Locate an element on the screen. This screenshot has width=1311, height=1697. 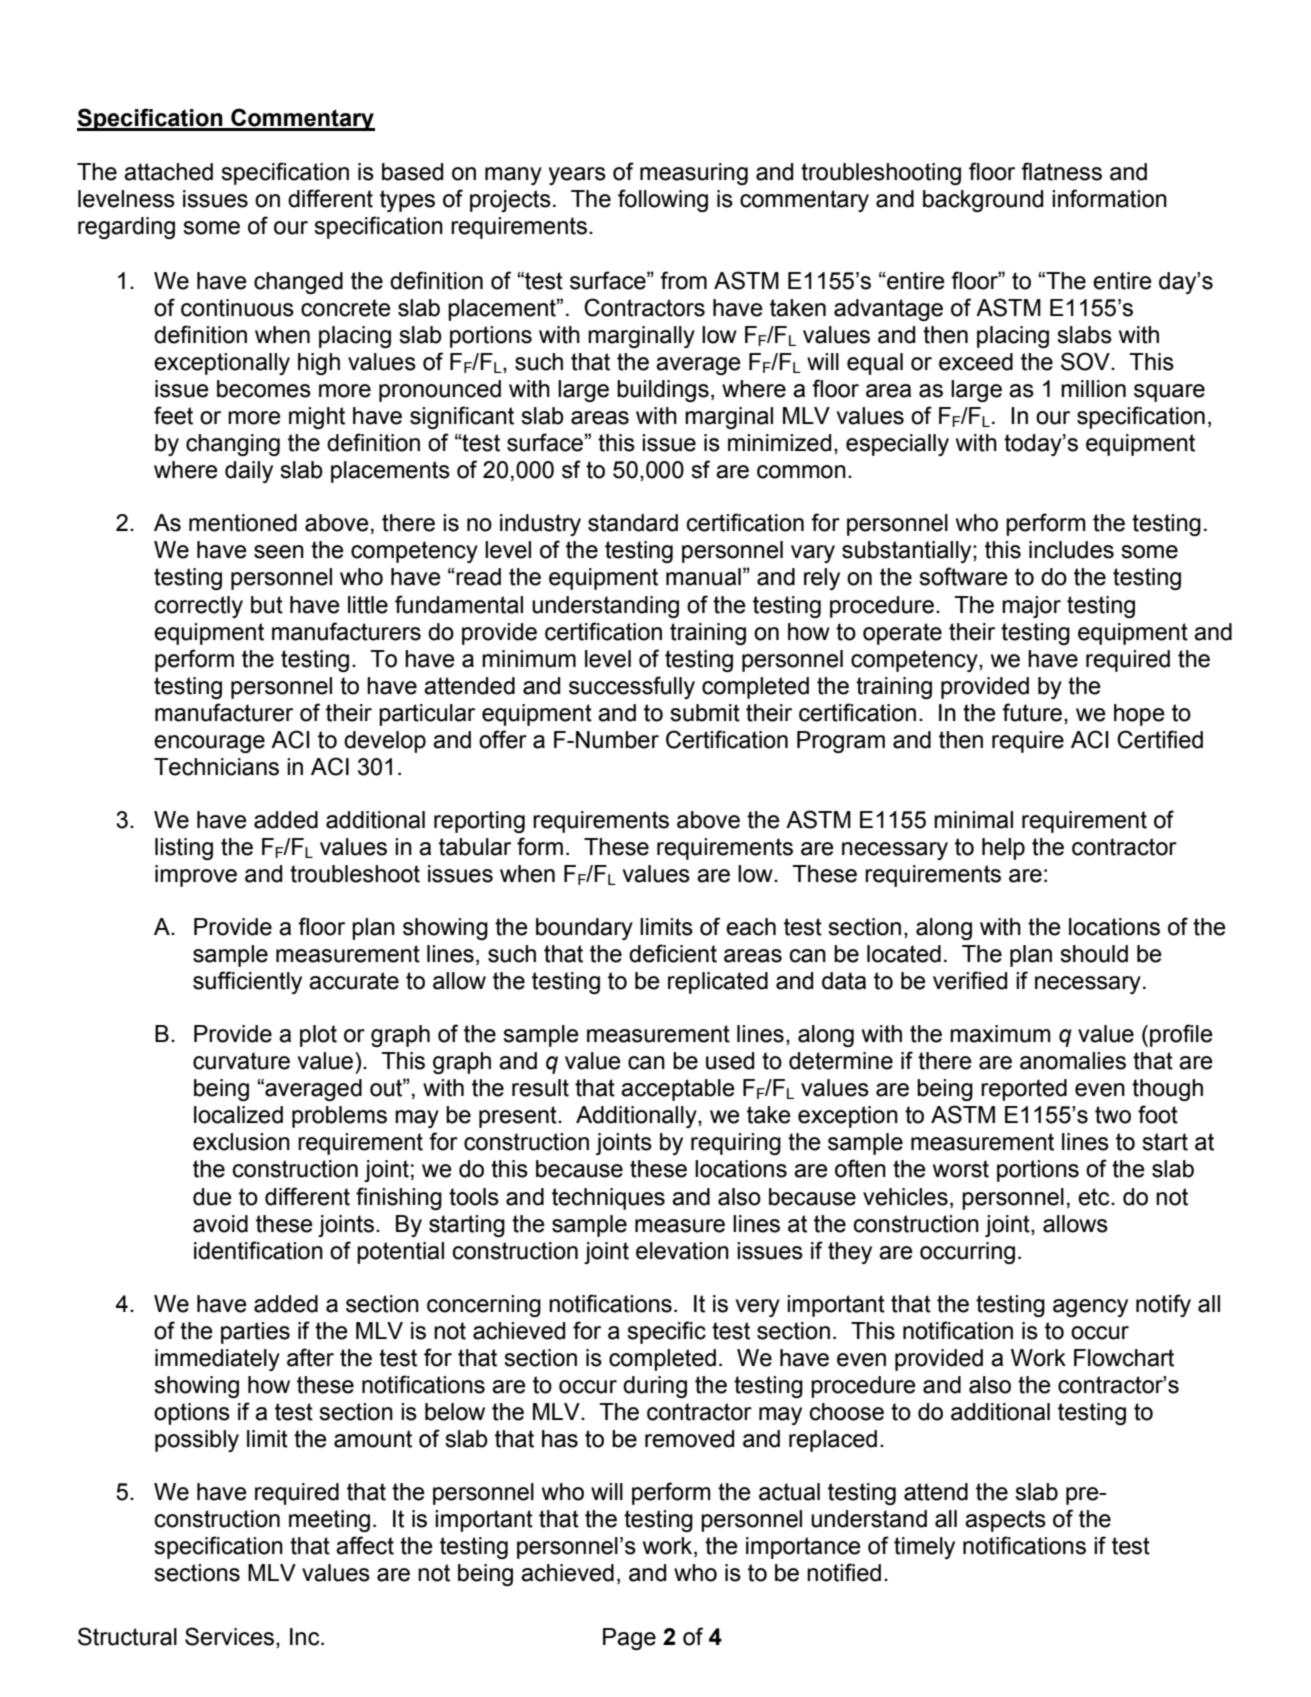
deficient is located at coordinates (673, 953).
